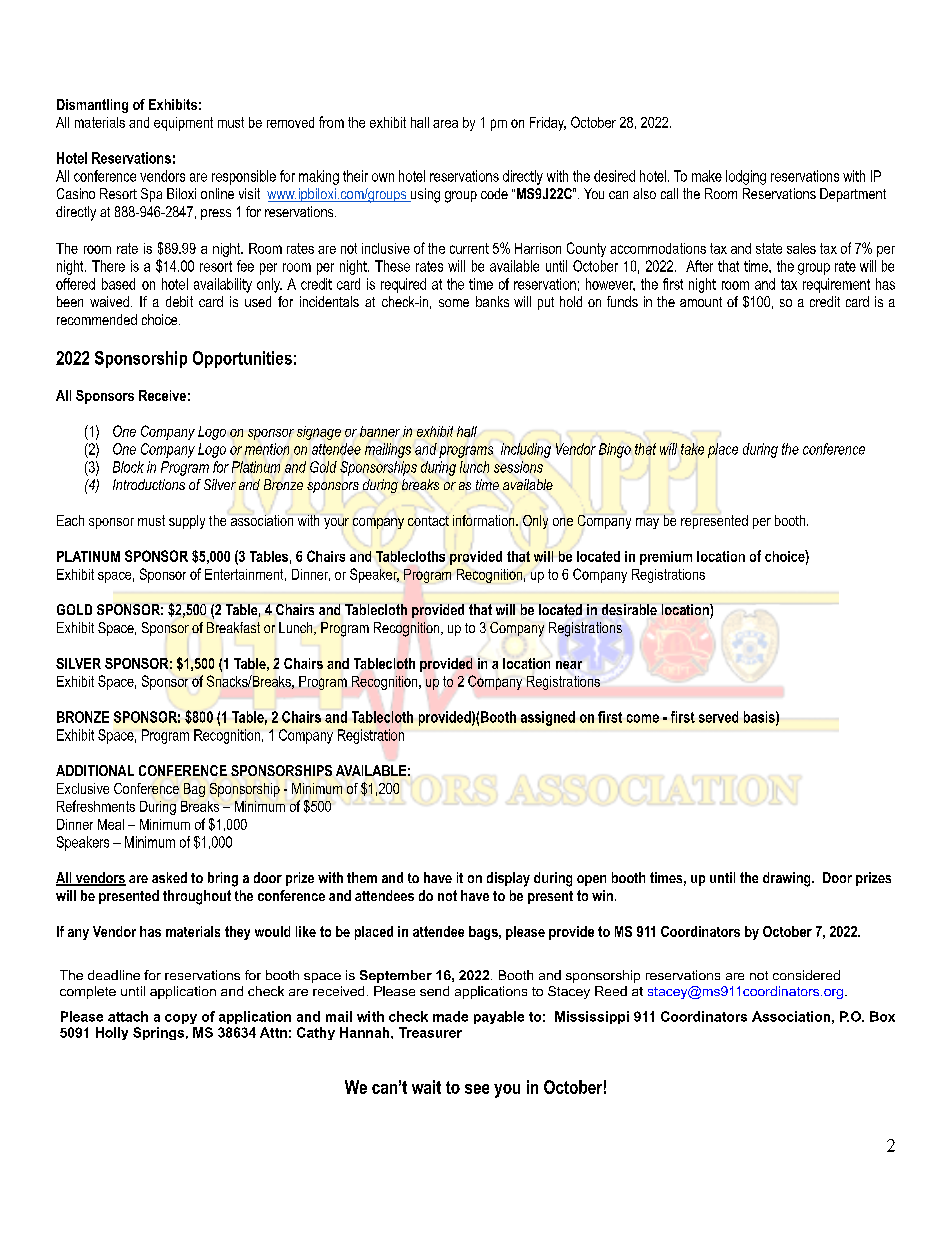  I want to click on take, so click(692, 449).
